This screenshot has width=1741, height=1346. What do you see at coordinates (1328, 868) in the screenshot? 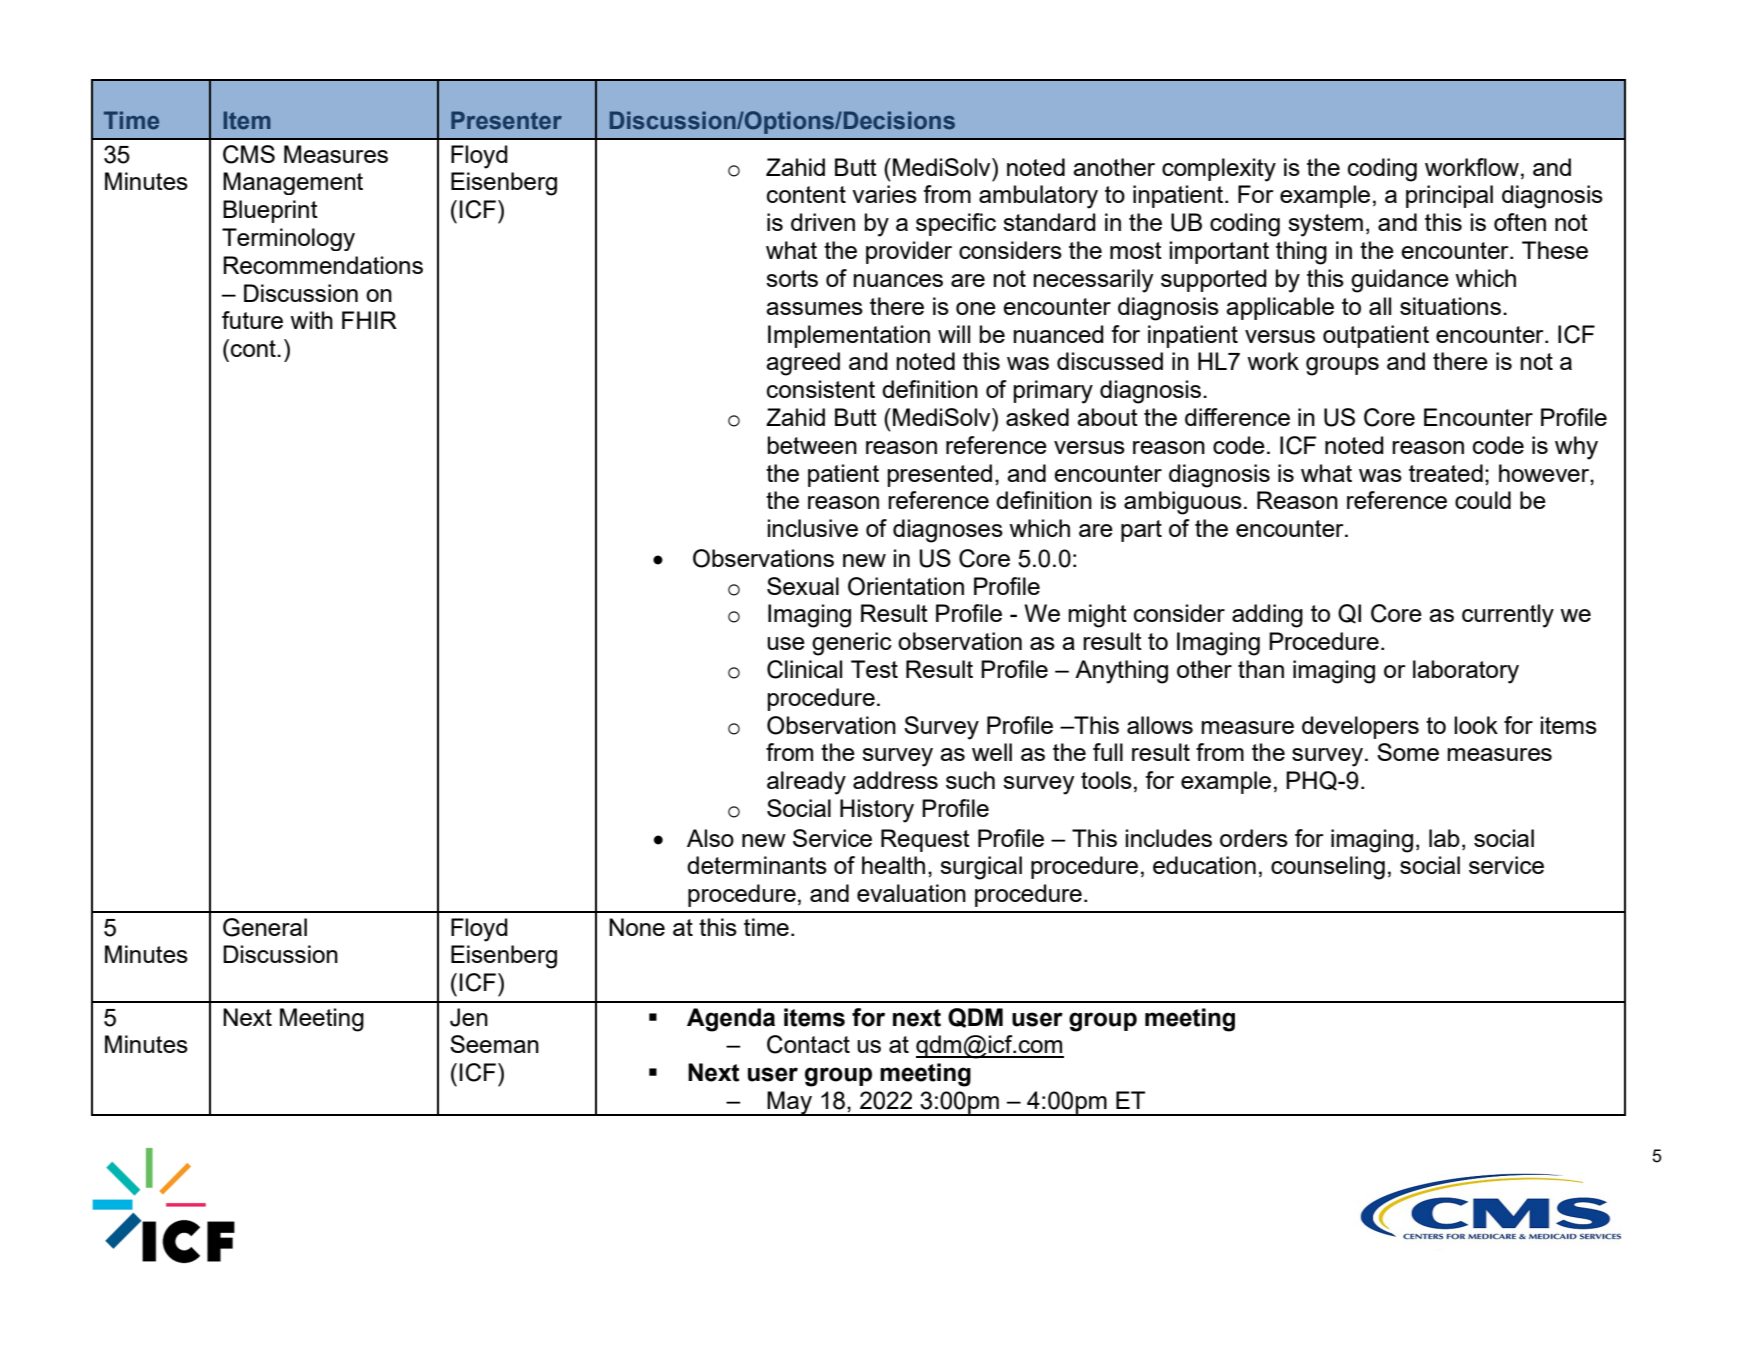
I see `counseling` at bounding box center [1328, 868].
